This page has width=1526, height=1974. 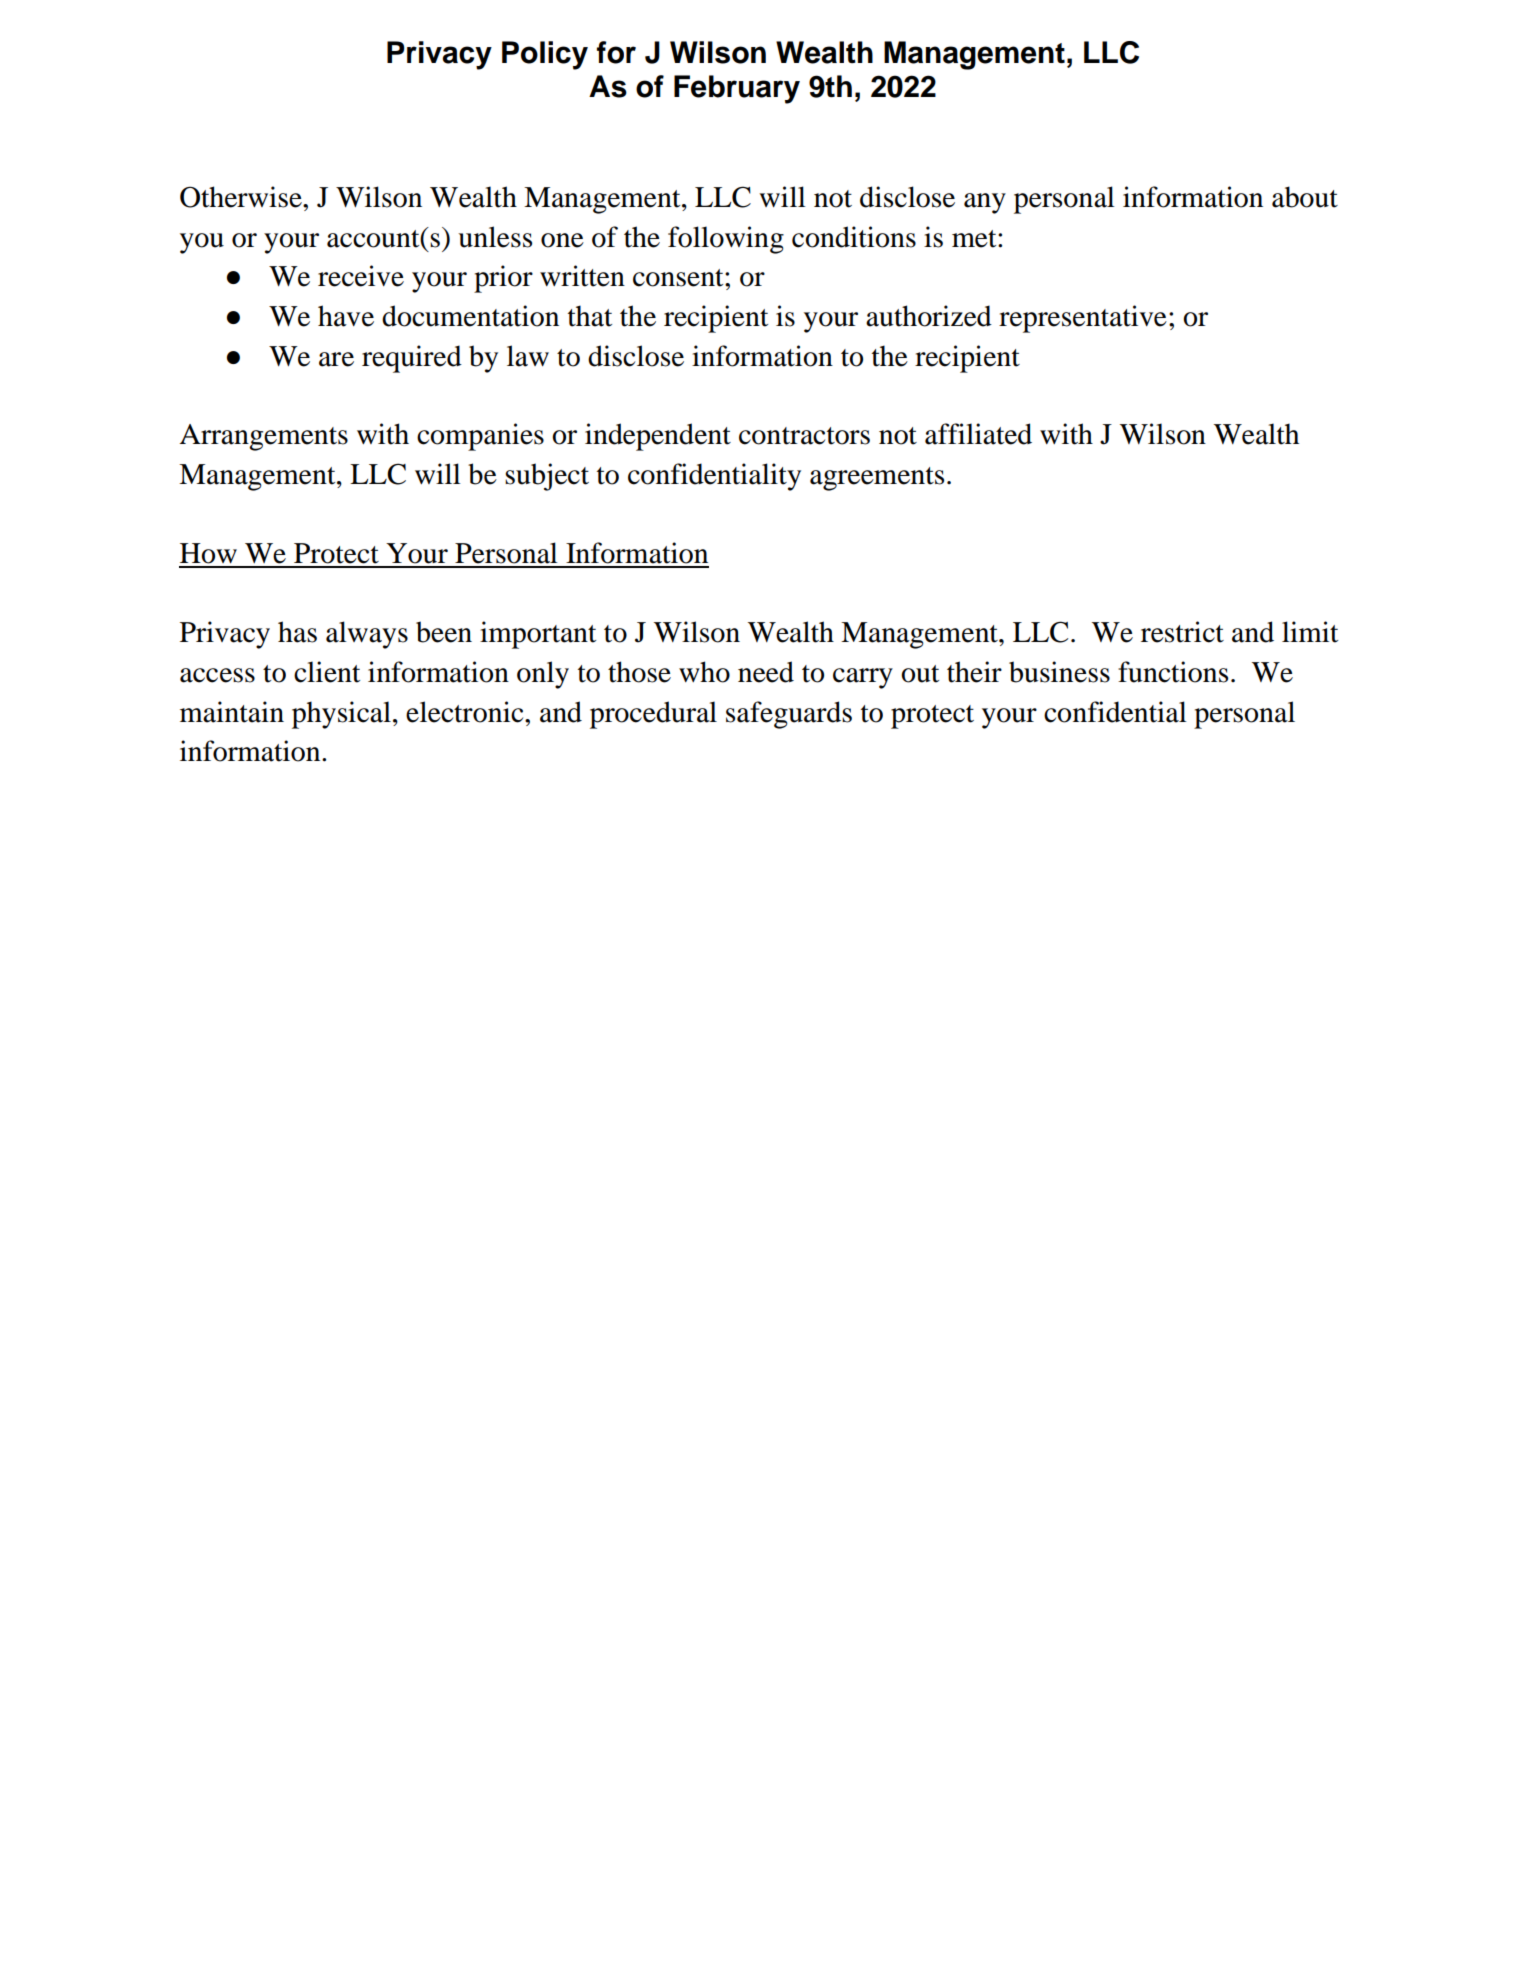 What do you see at coordinates (341, 715) in the page?
I see `physical` at bounding box center [341, 715].
